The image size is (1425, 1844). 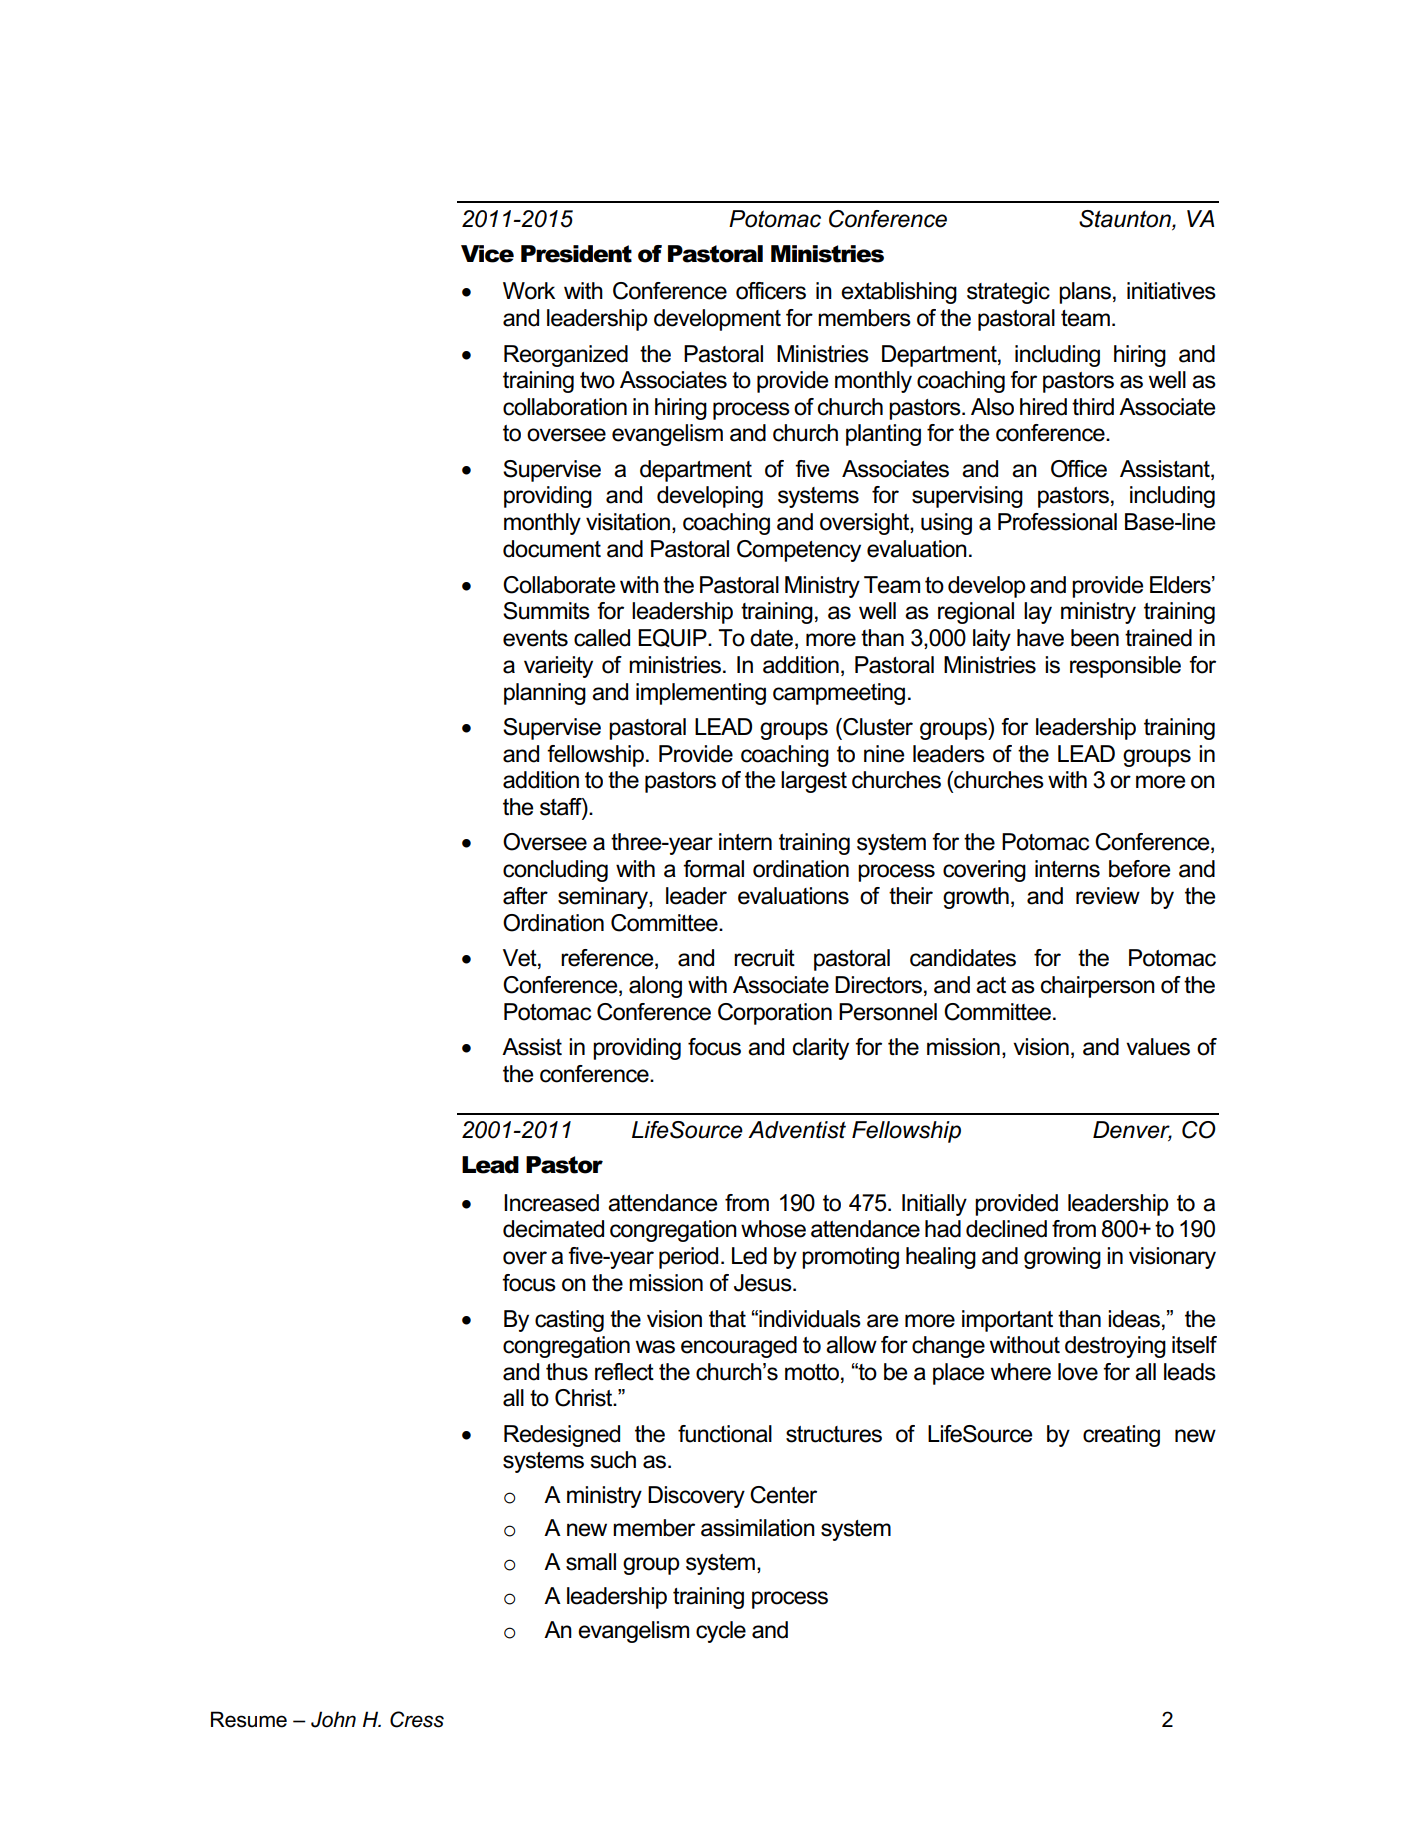 What do you see at coordinates (487, 254) in the document?
I see `Vice` at bounding box center [487, 254].
